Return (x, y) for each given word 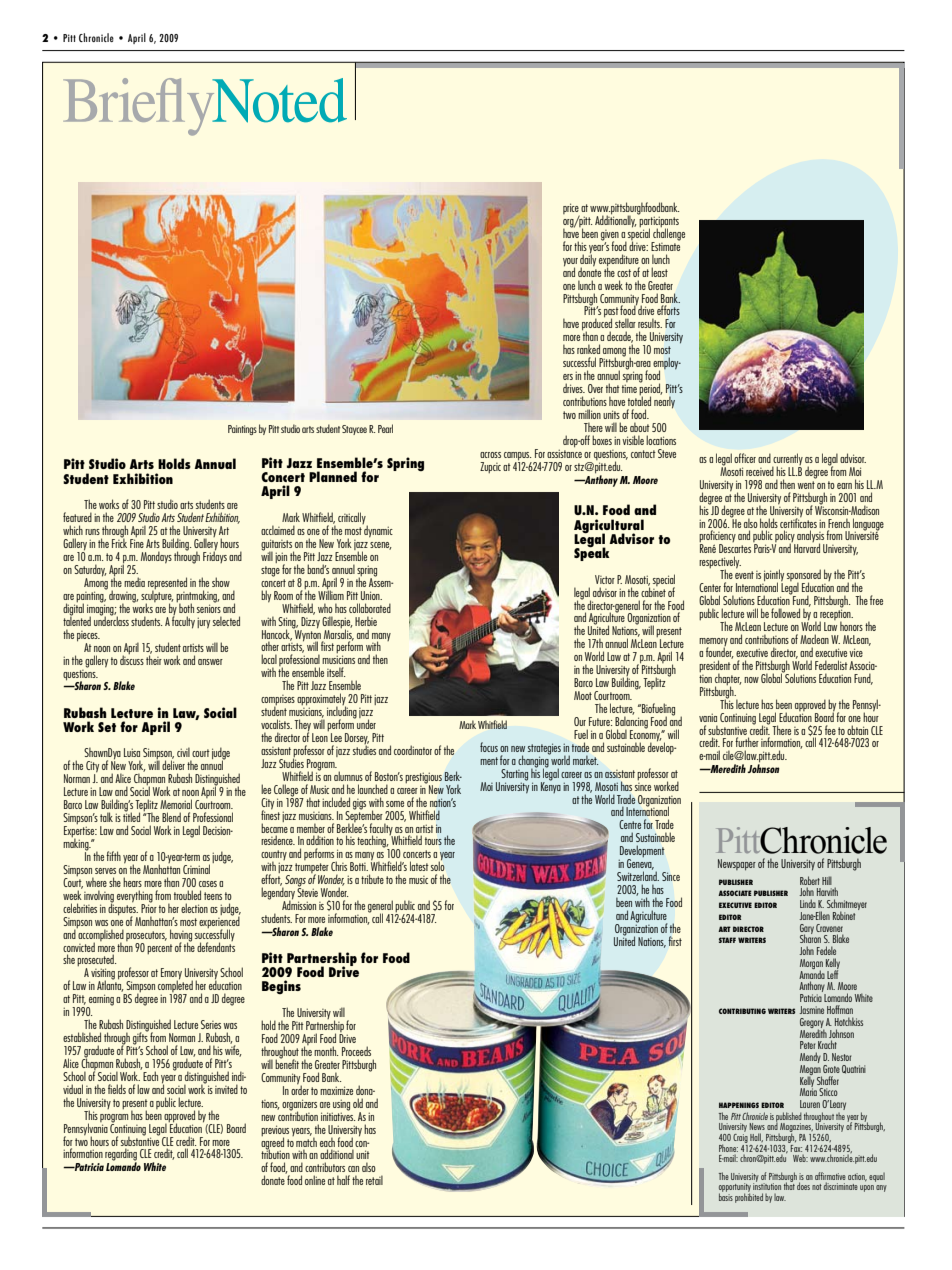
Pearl (385, 428)
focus (489, 747)
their (154, 659)
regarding (121, 1155)
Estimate (666, 245)
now (751, 680)
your (570, 263)
